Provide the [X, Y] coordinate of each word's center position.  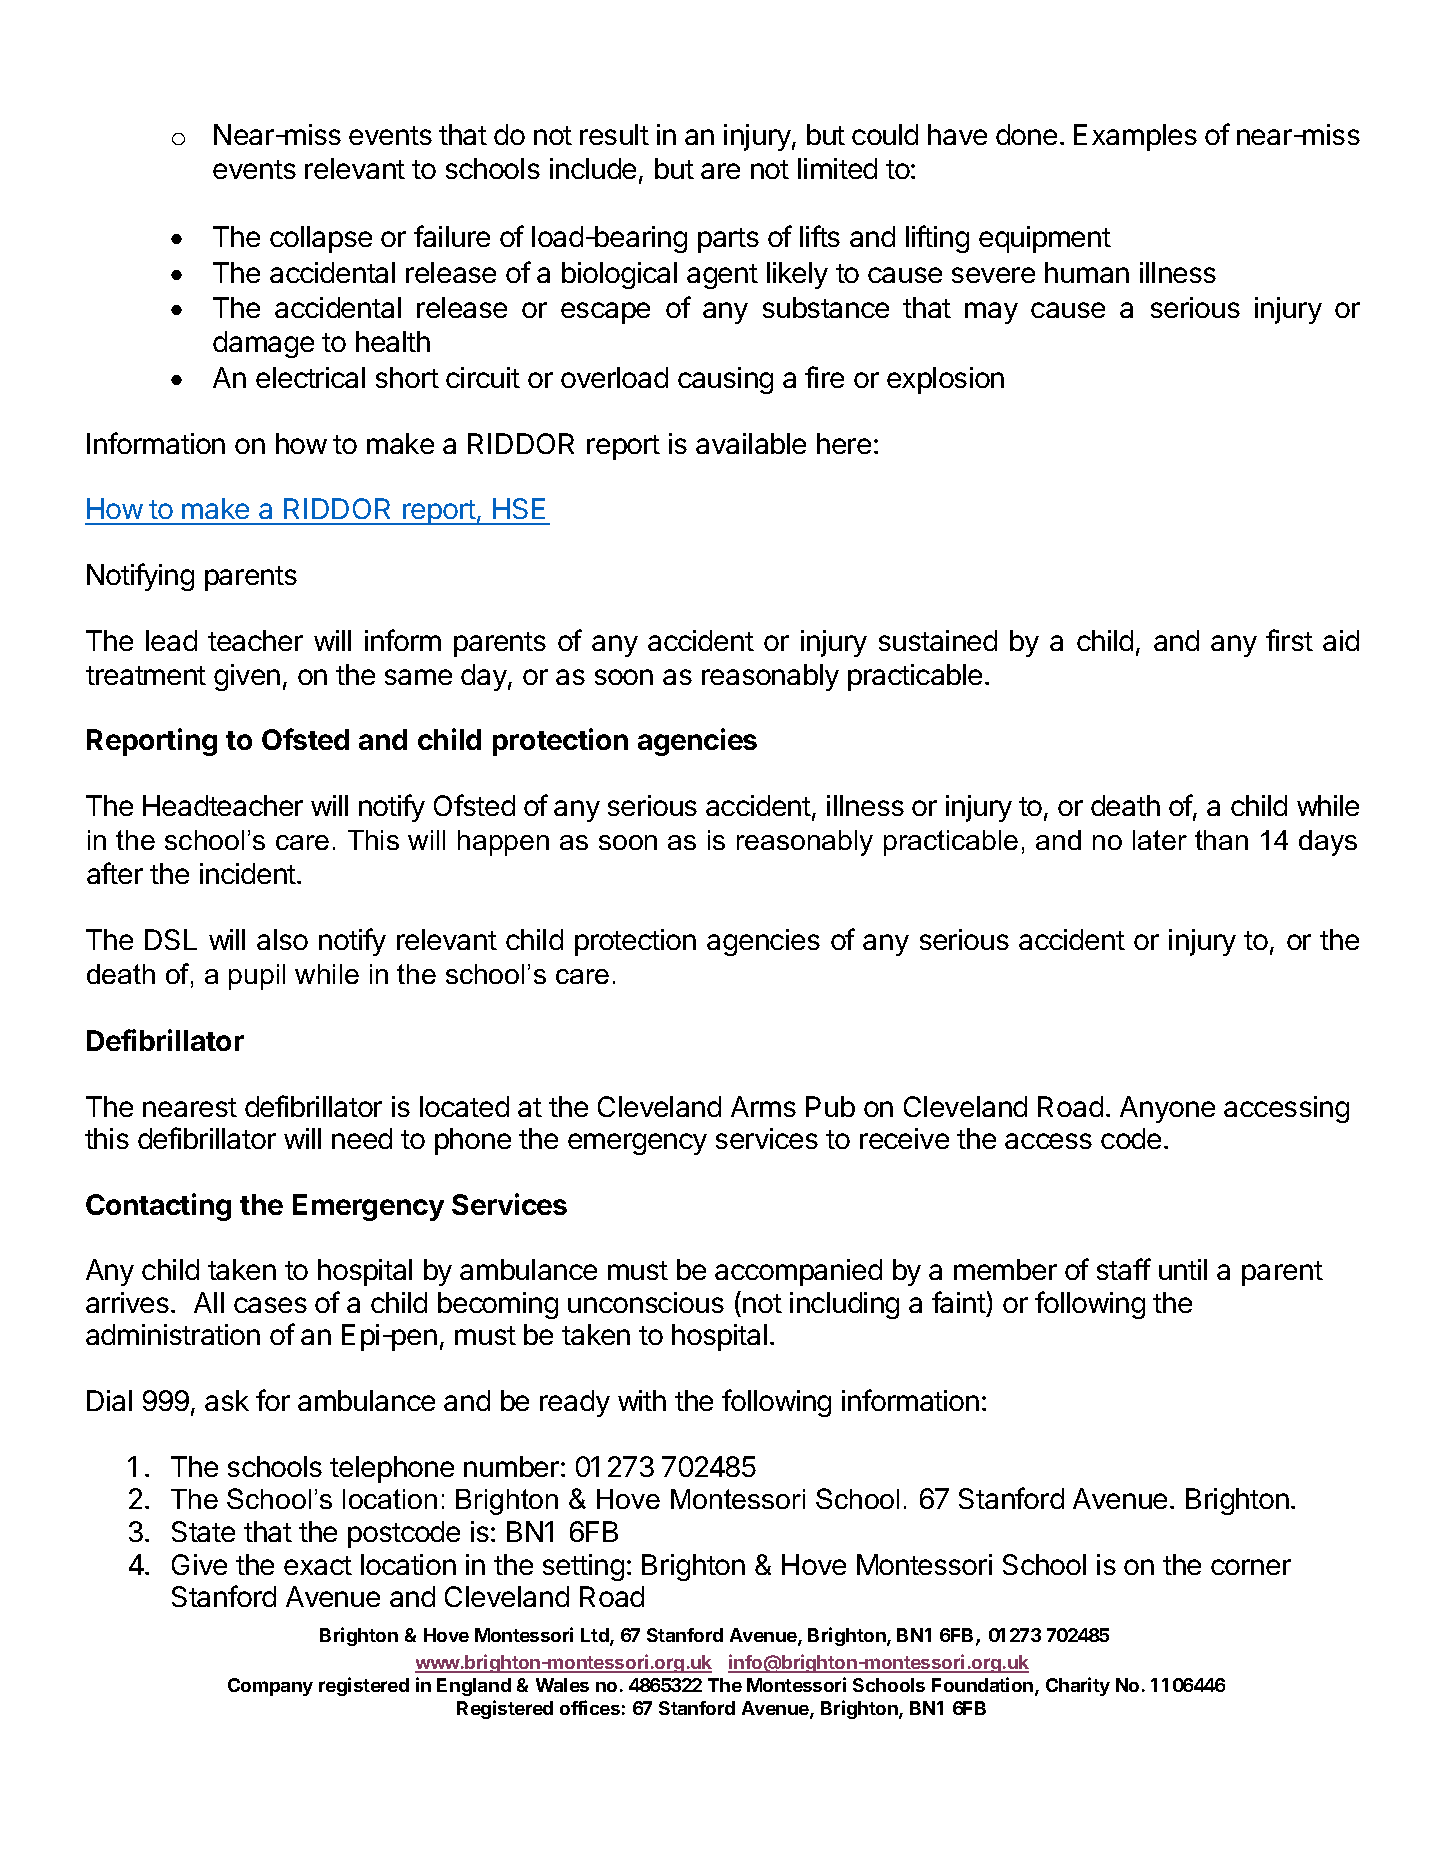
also [282, 939]
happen [503, 843]
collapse [321, 239]
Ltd [596, 1636]
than [1221, 840]
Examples [1135, 137]
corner [1251, 1567]
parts [728, 240]
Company [270, 1687]
